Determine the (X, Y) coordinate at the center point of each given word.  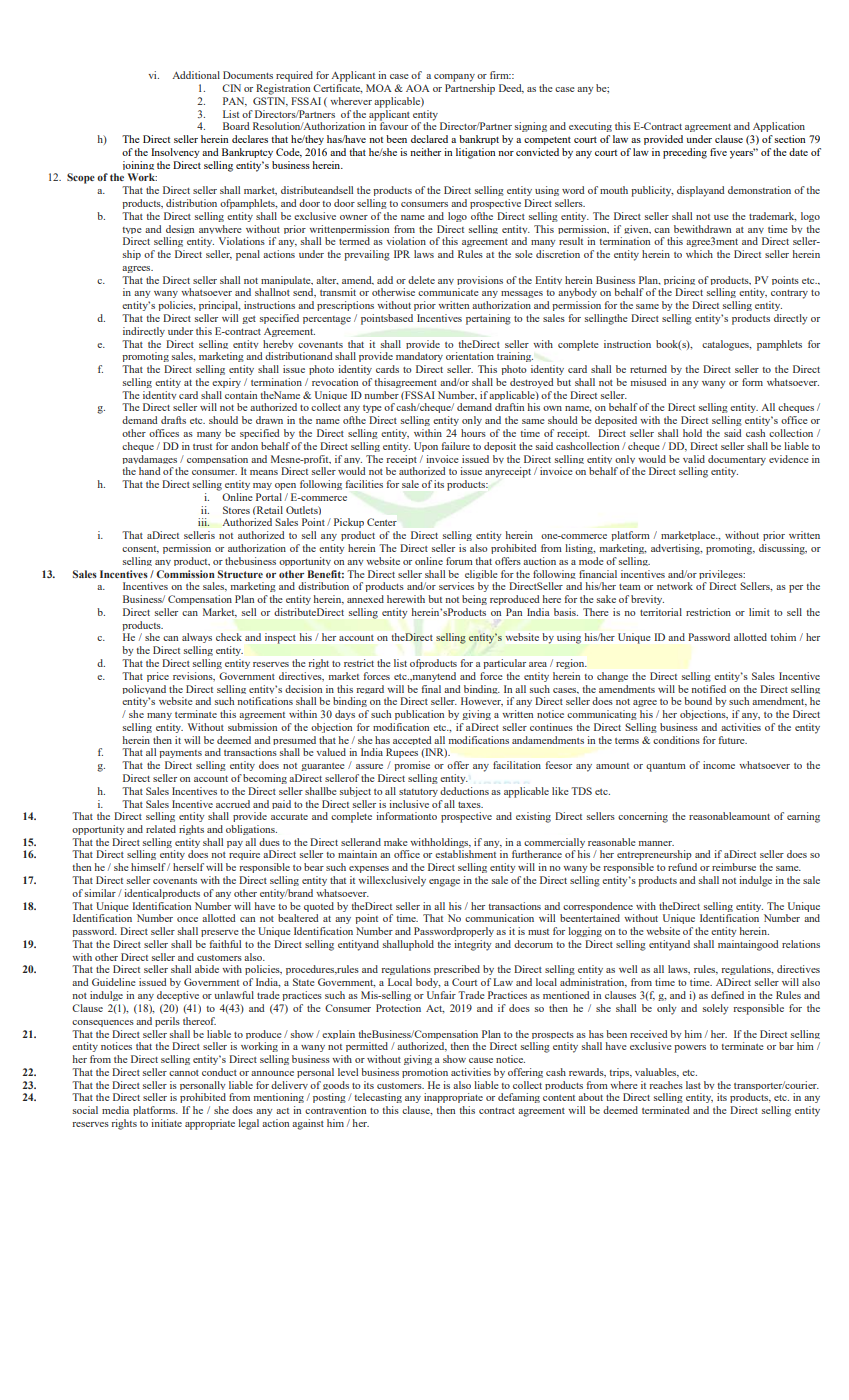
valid (694, 459)
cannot (184, 1073)
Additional (196, 75)
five (718, 152)
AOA (418, 88)
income (719, 765)
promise (412, 766)
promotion (425, 1073)
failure (456, 446)
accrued (233, 804)
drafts (173, 420)
